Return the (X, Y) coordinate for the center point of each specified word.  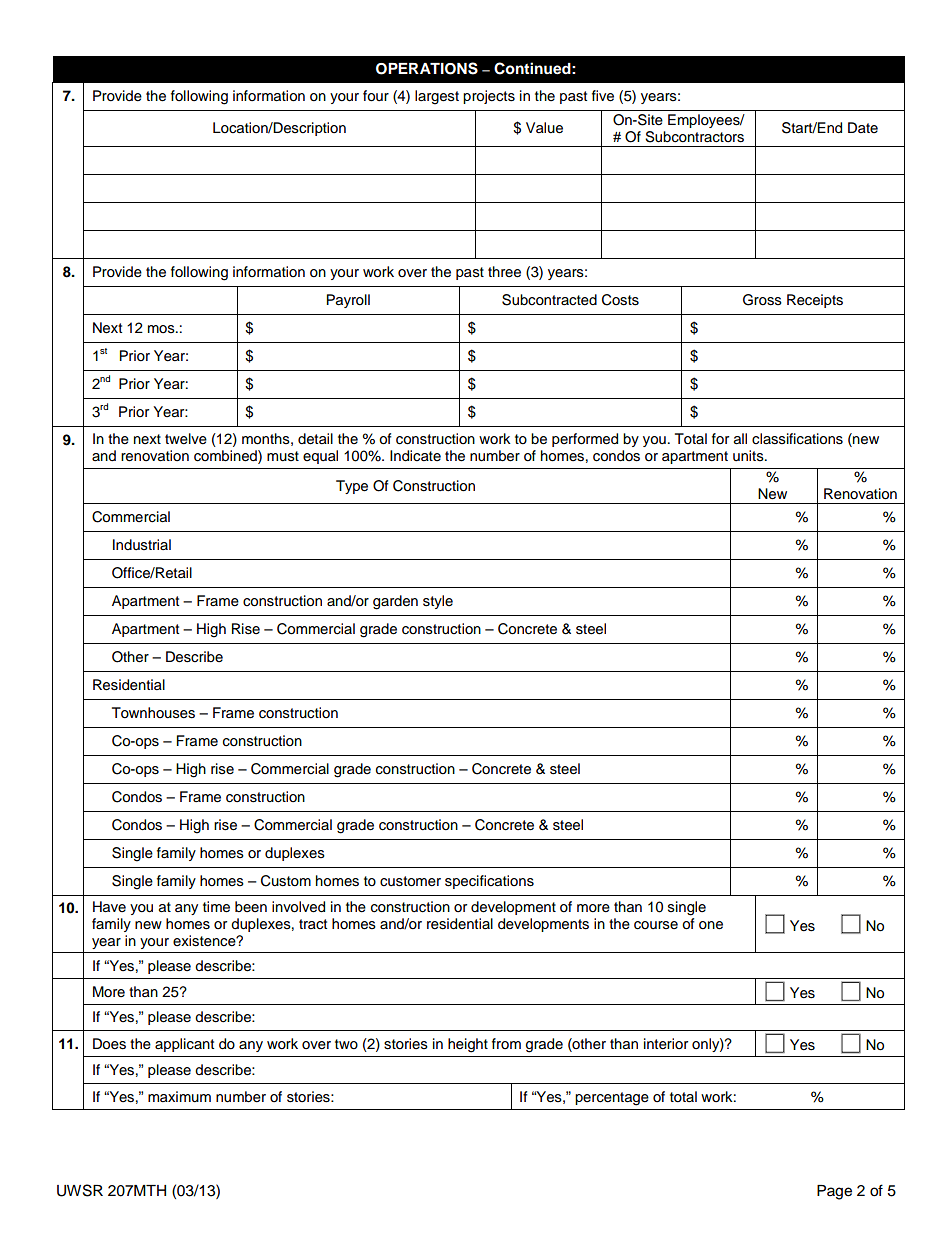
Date (863, 127)
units (749, 456)
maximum (179, 1097)
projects (489, 97)
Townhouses (153, 713)
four (376, 96)
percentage (612, 1099)
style (438, 602)
